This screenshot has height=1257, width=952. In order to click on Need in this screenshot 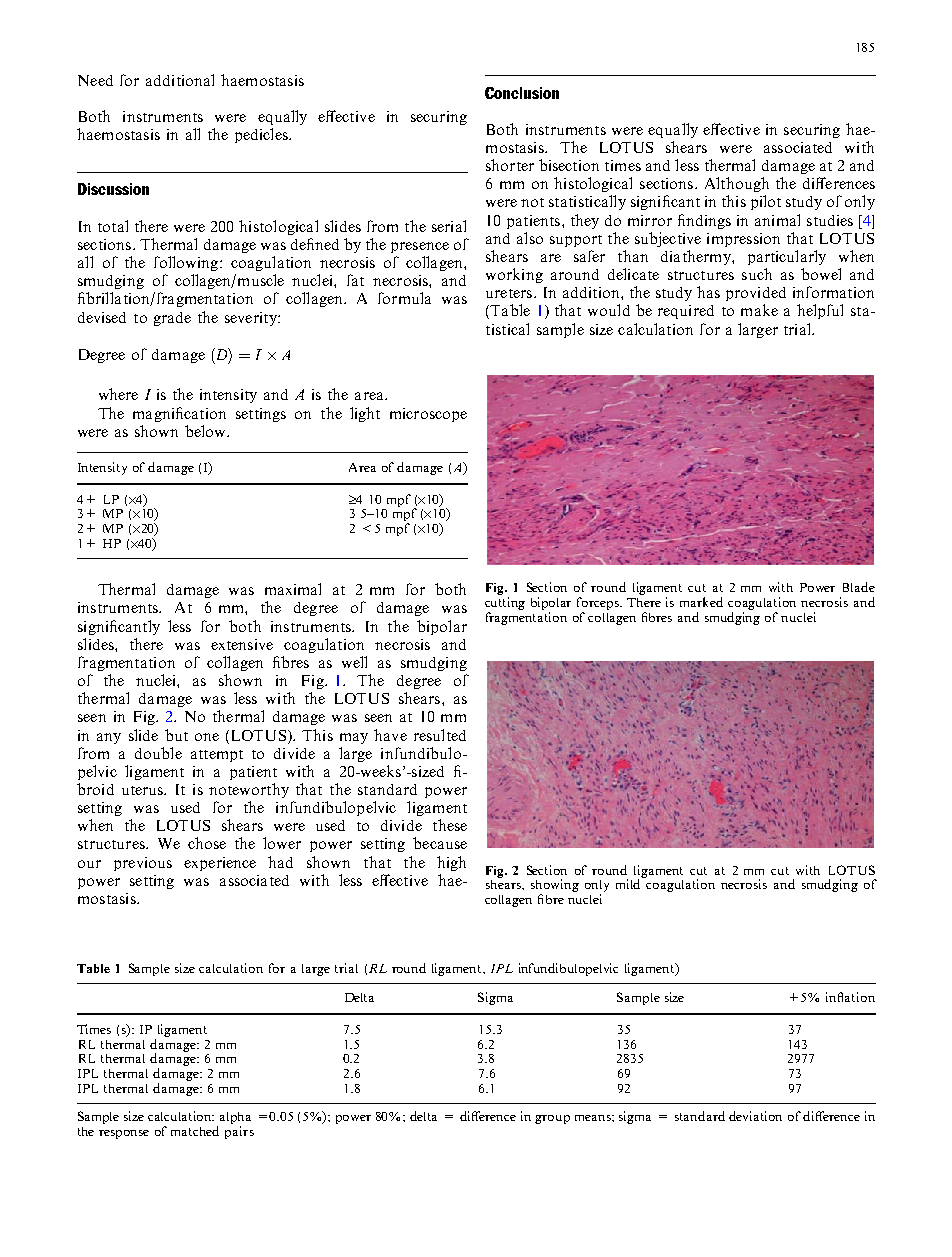, I will do `click(95, 80)`.
